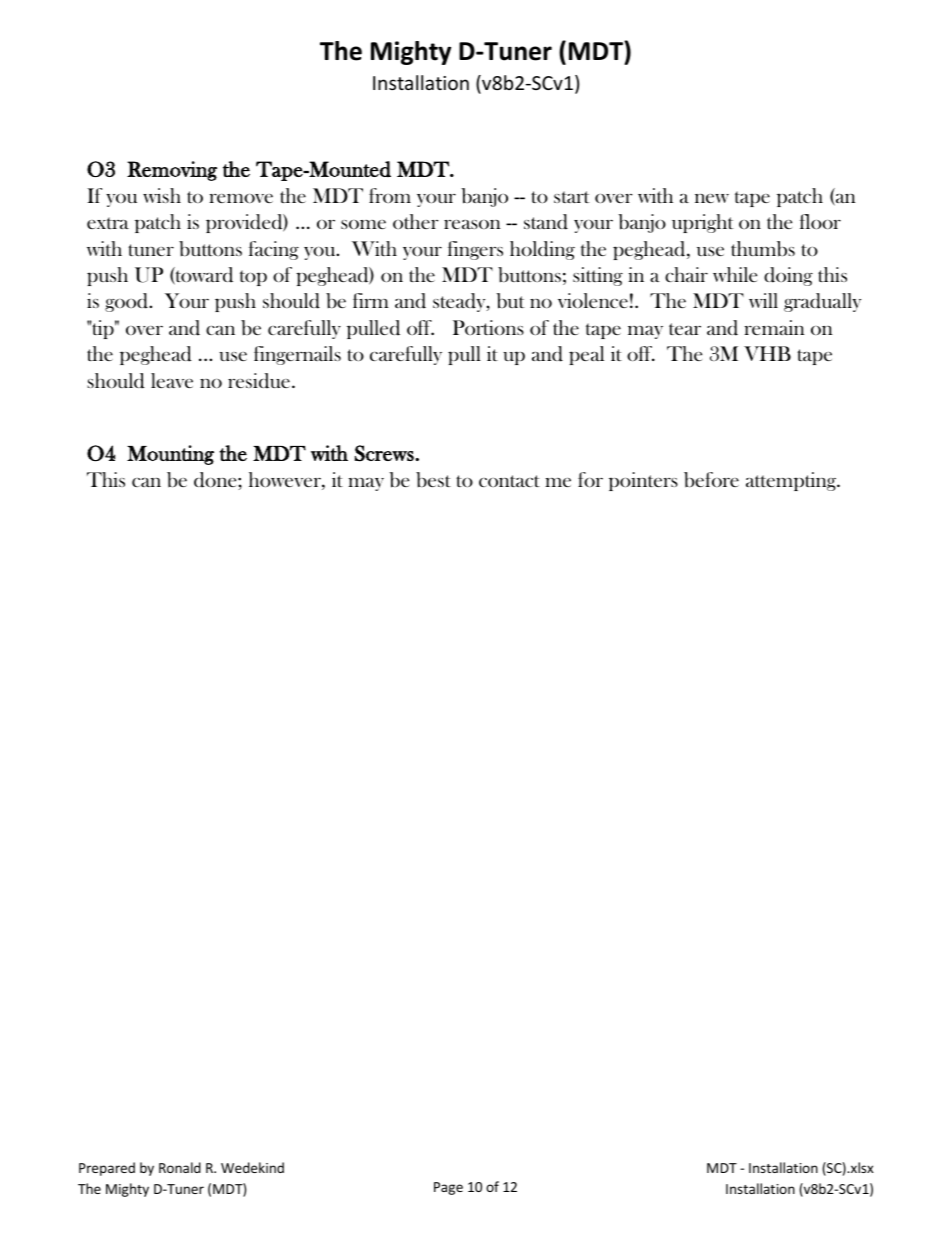 The height and width of the document is (1233, 952). Describe the element at coordinates (472, 224) in the document. I see `reason` at that location.
